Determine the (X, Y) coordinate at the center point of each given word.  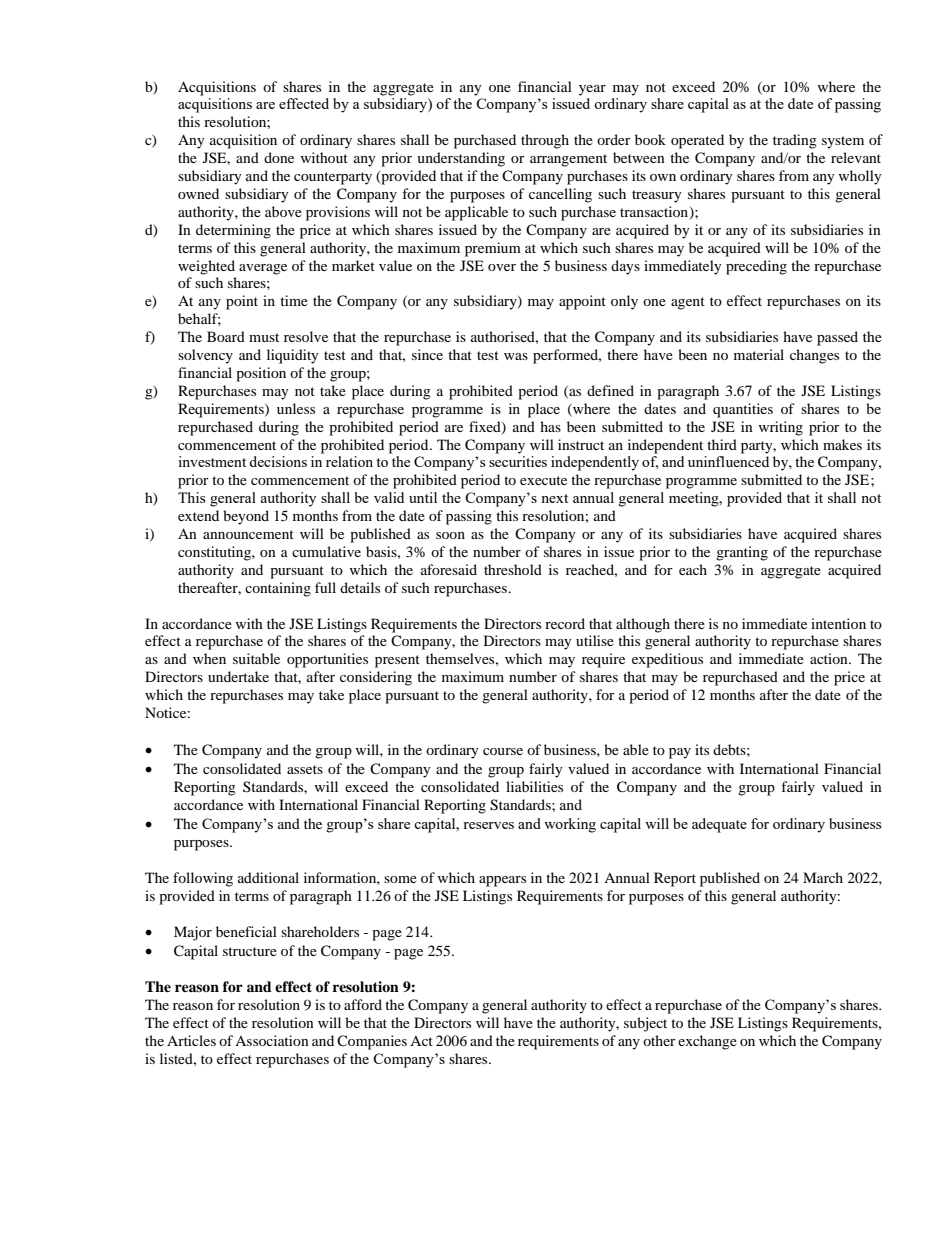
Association (272, 1040)
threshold (513, 569)
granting (742, 553)
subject (645, 1024)
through (545, 141)
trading (795, 141)
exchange (707, 1042)
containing (278, 589)
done (279, 157)
